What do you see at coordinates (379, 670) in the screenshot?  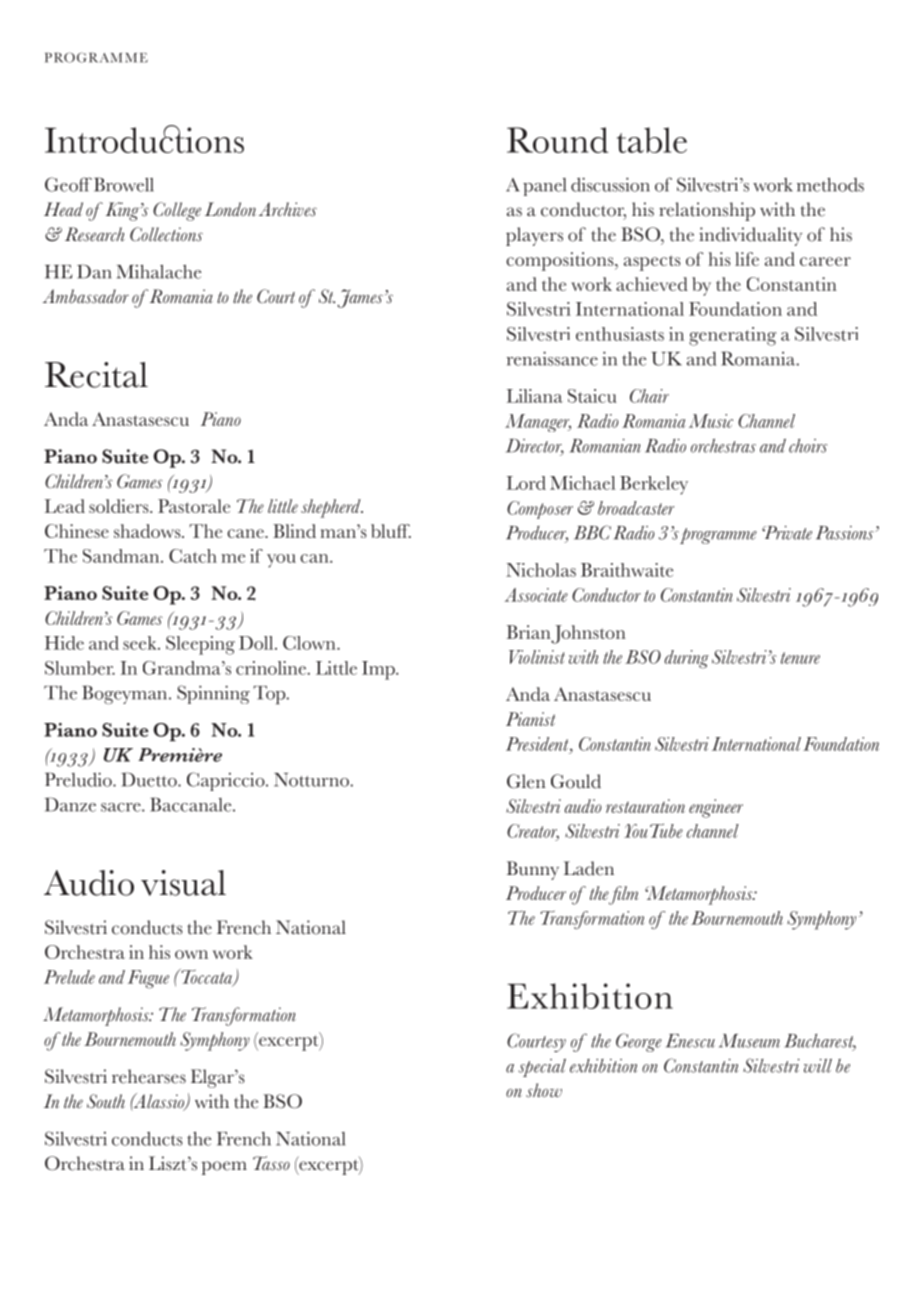 I see `Imp` at bounding box center [379, 670].
